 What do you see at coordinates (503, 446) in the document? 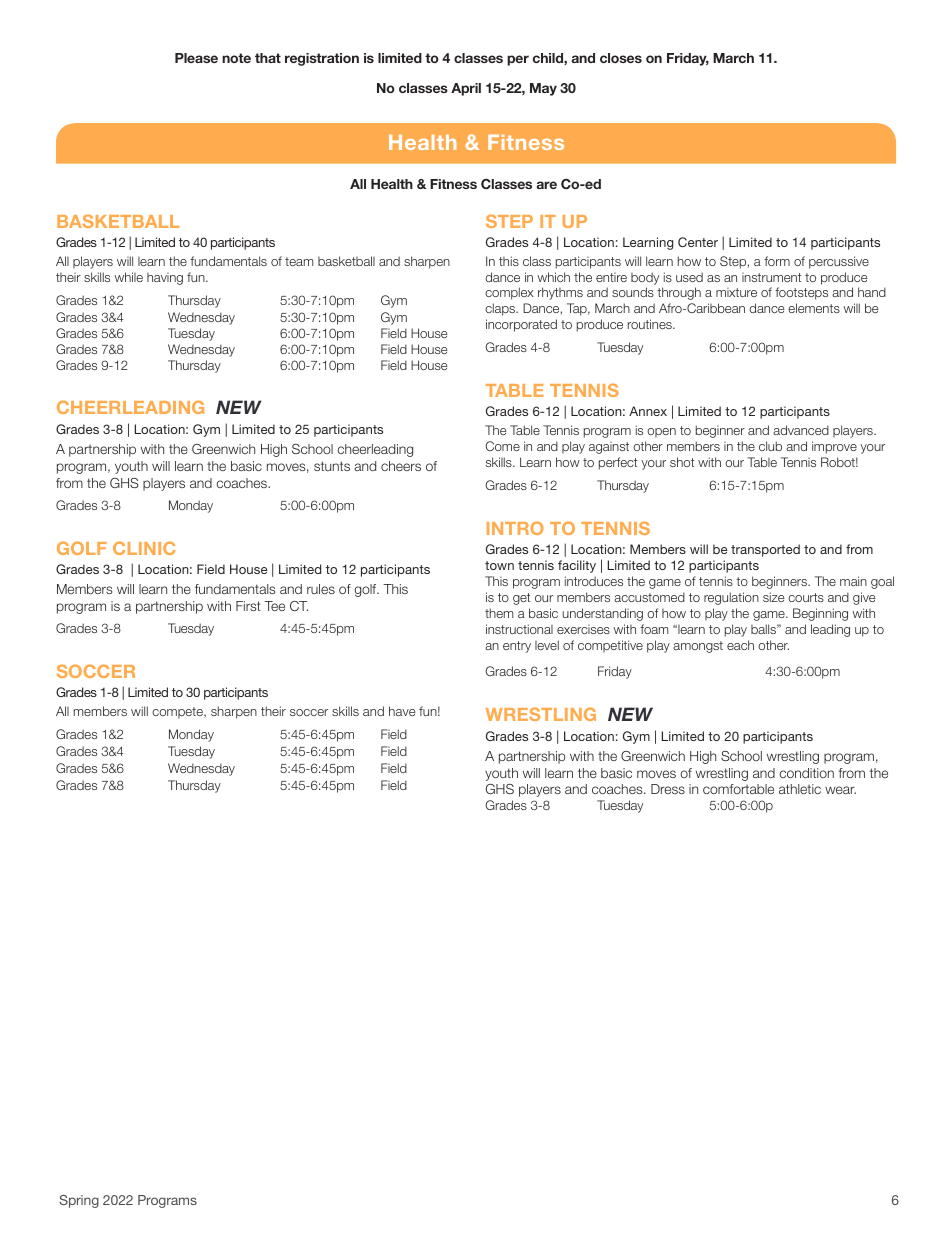
I see `Come` at bounding box center [503, 446].
